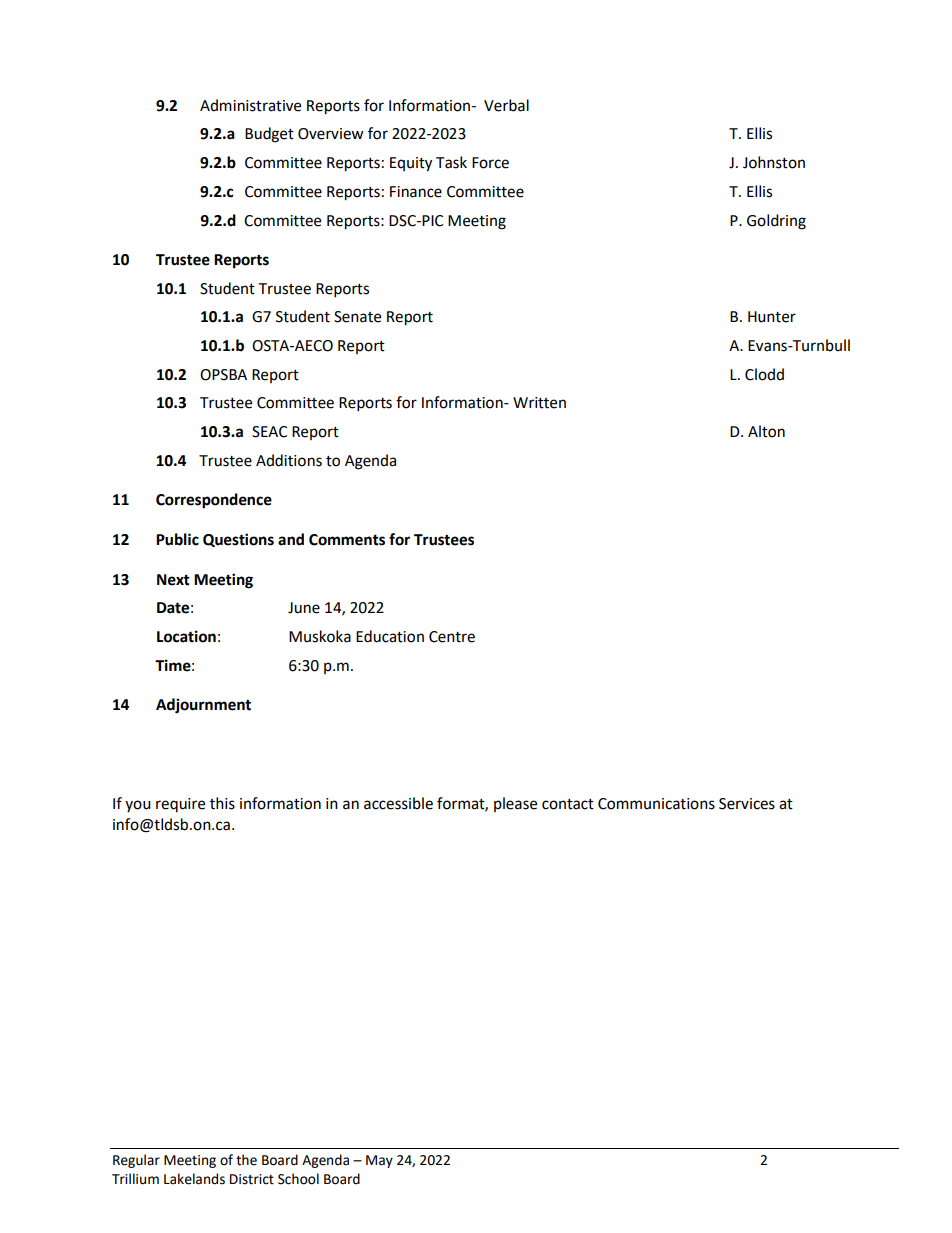 Image resolution: width=952 pixels, height=1233 pixels. Describe the element at coordinates (774, 162) in the screenshot. I see `Johnston` at that location.
